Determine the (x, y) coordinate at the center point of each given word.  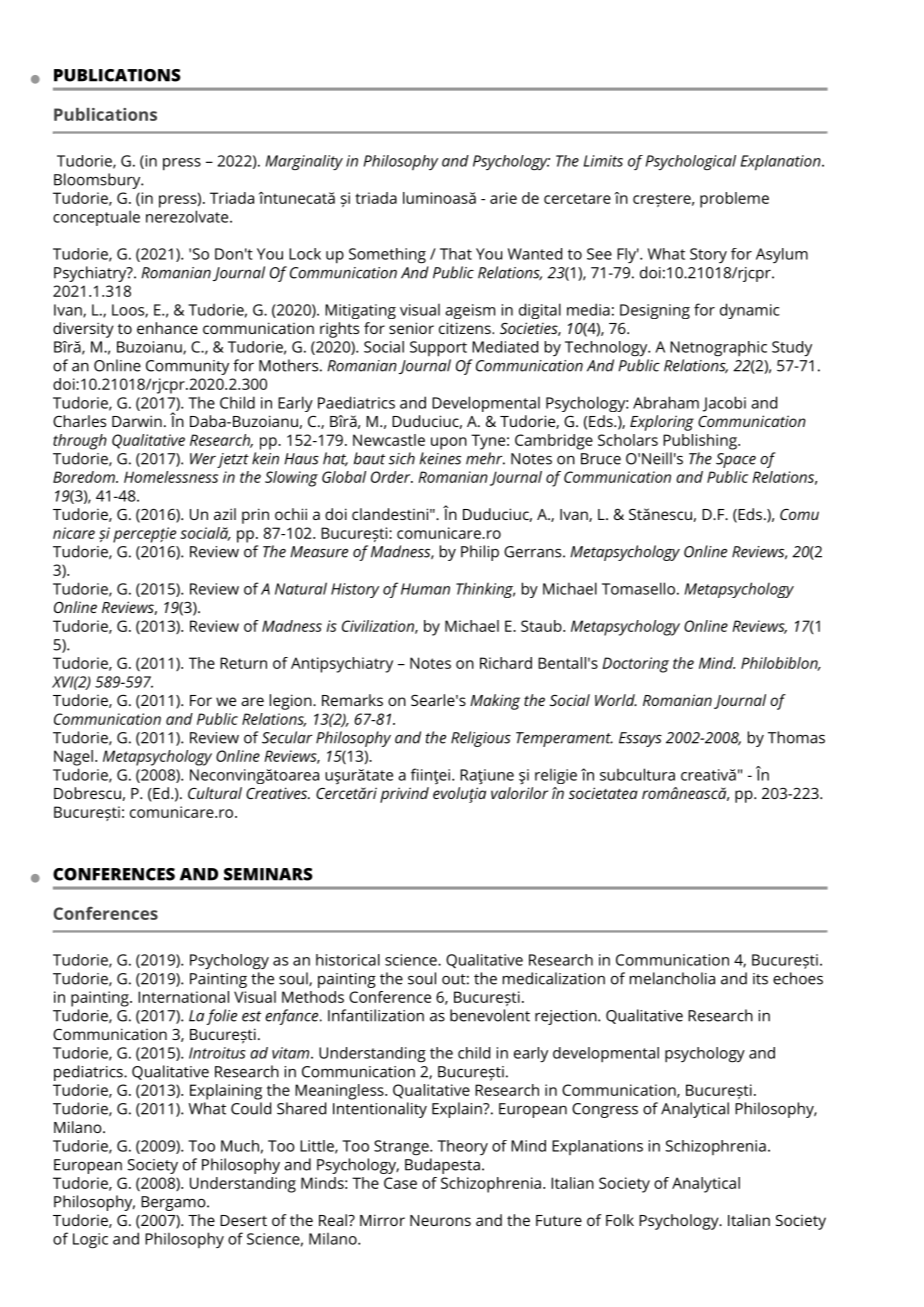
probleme (734, 200)
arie (503, 198)
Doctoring (635, 665)
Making (495, 702)
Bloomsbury (98, 181)
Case (400, 1183)
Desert (243, 1220)
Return (243, 663)
